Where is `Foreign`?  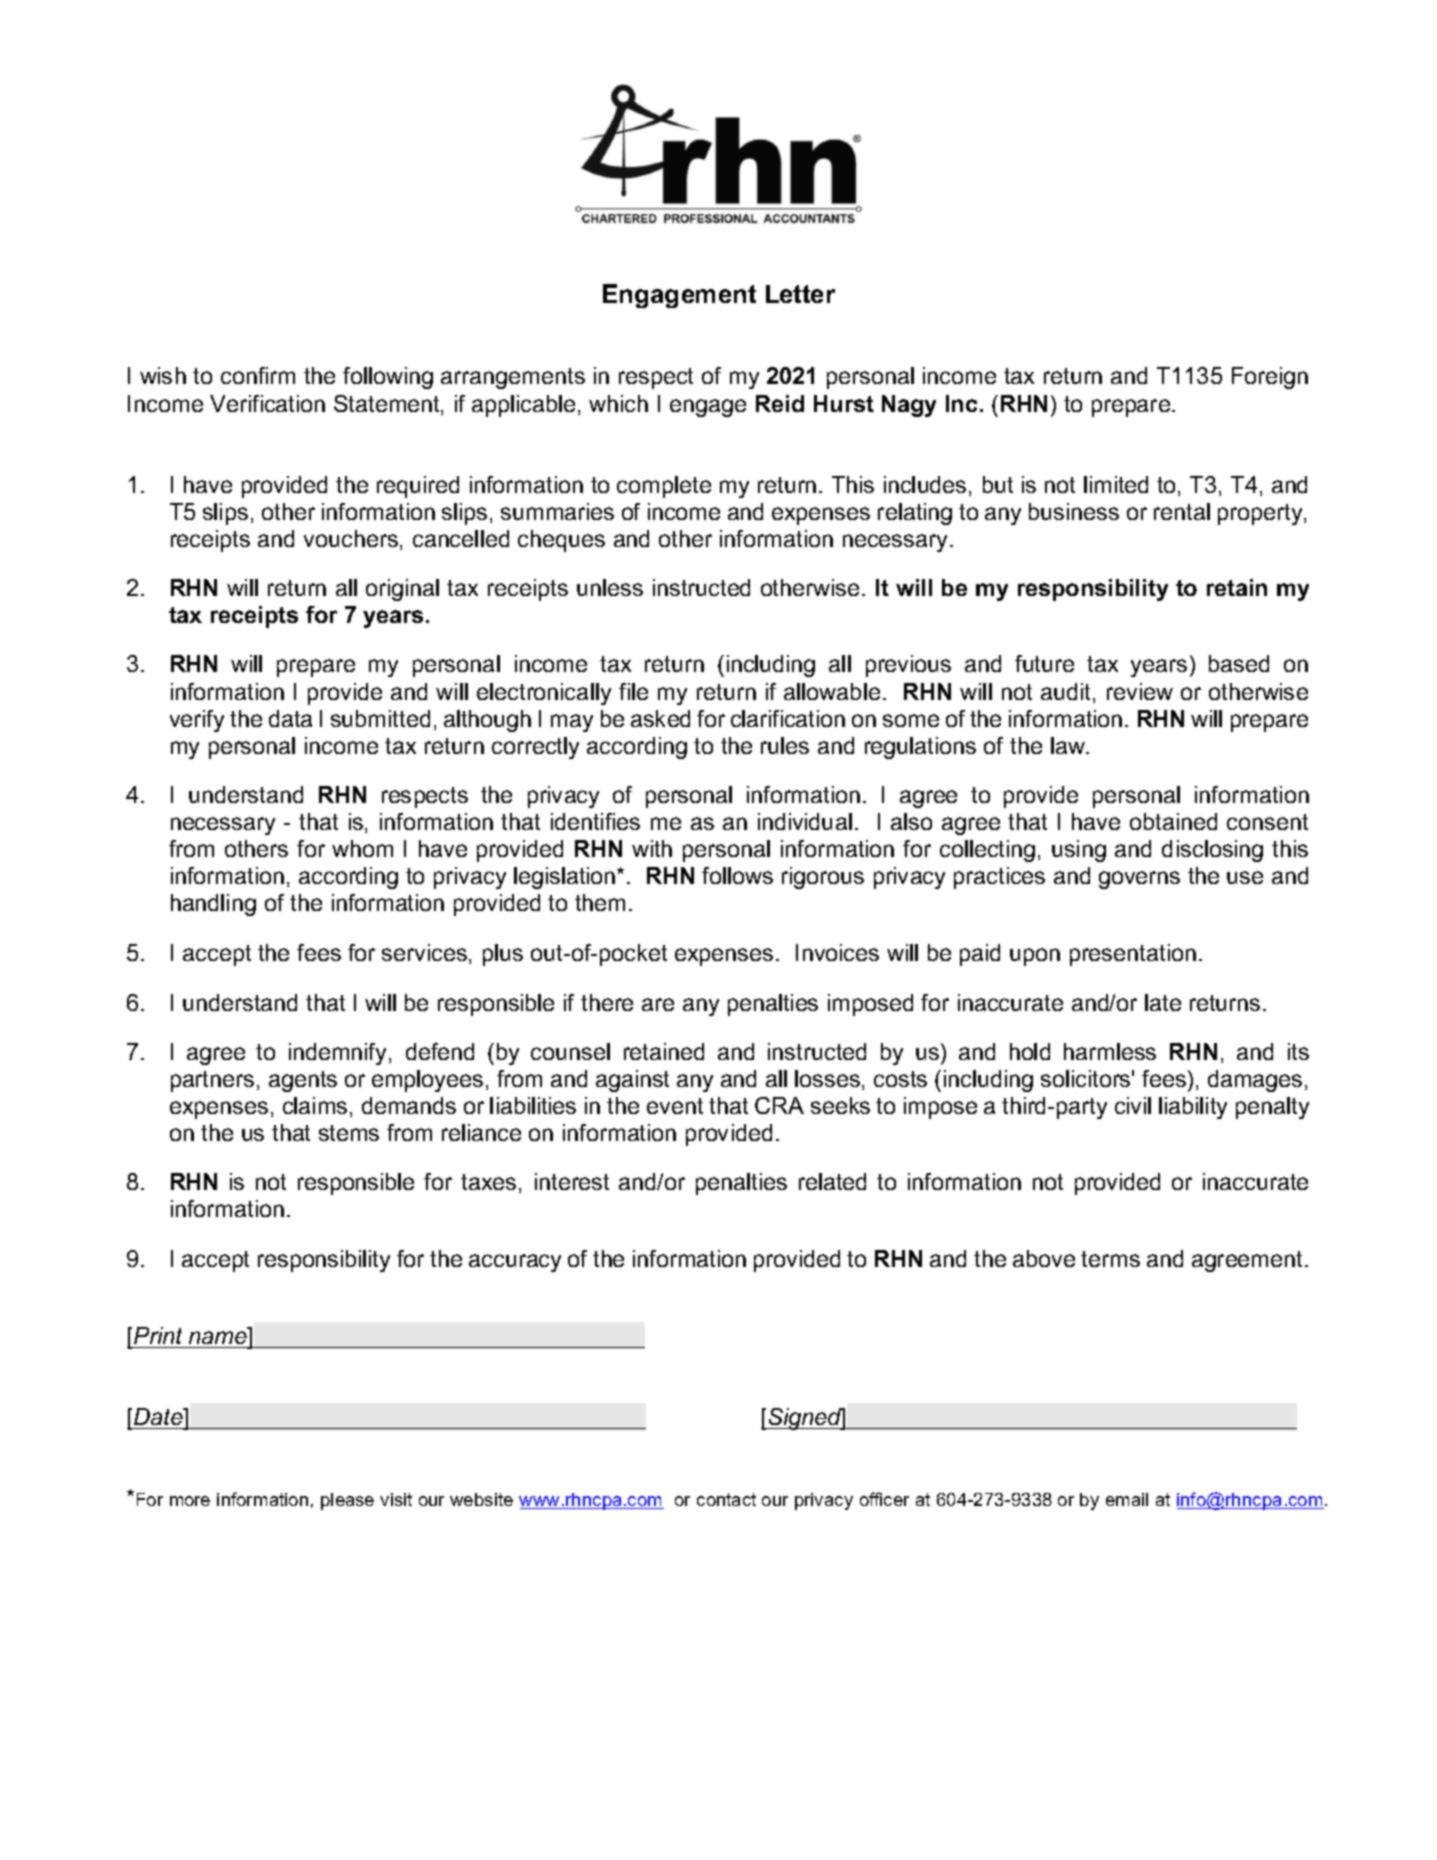 Foreign is located at coordinates (1270, 378).
